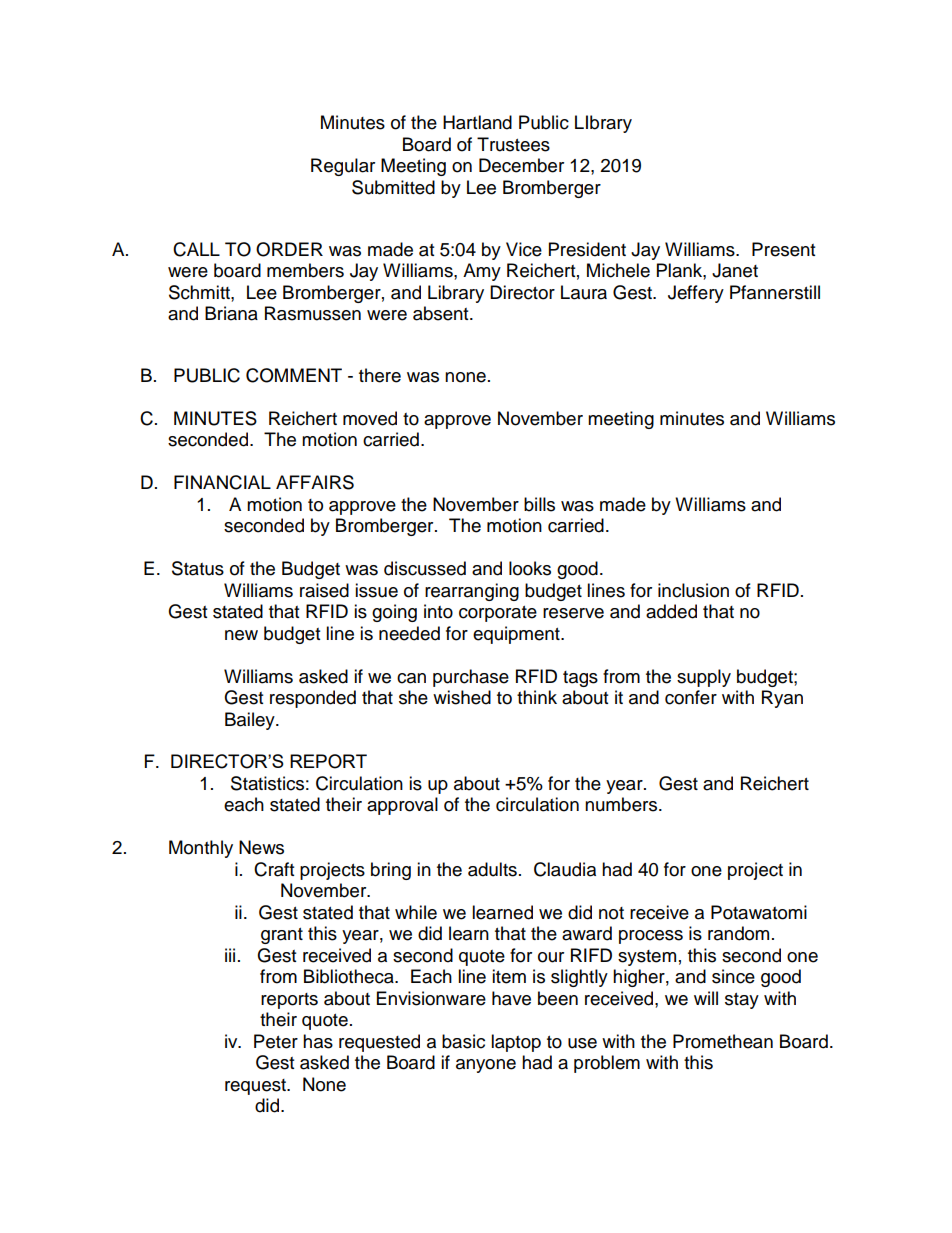 This image has width=952, height=1233. Describe the element at coordinates (251, 721) in the image. I see `Bailey` at that location.
